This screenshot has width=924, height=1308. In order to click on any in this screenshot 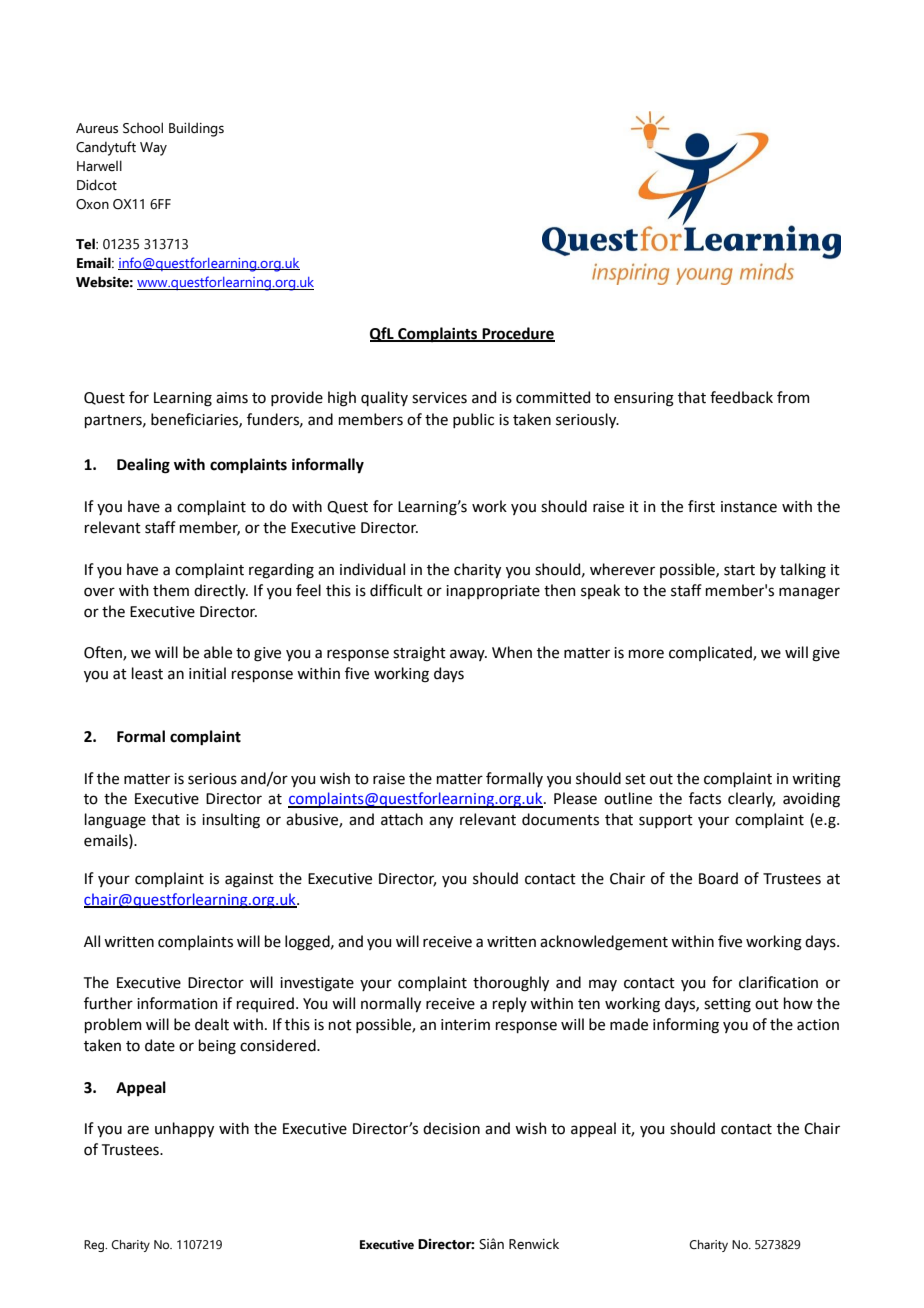, I will do `click(441, 822)`.
